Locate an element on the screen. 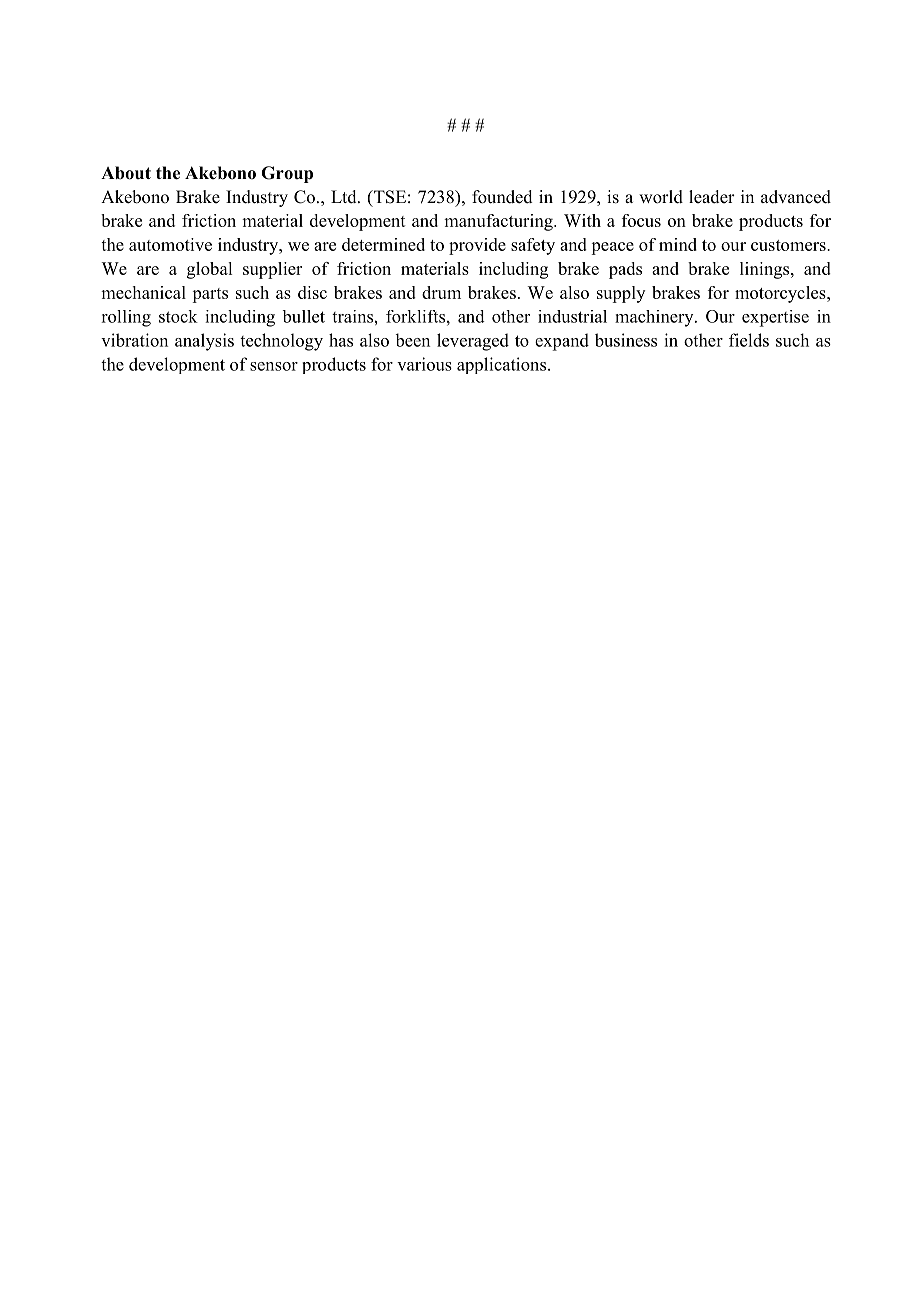 The image size is (924, 1308). Group is located at coordinates (287, 174).
